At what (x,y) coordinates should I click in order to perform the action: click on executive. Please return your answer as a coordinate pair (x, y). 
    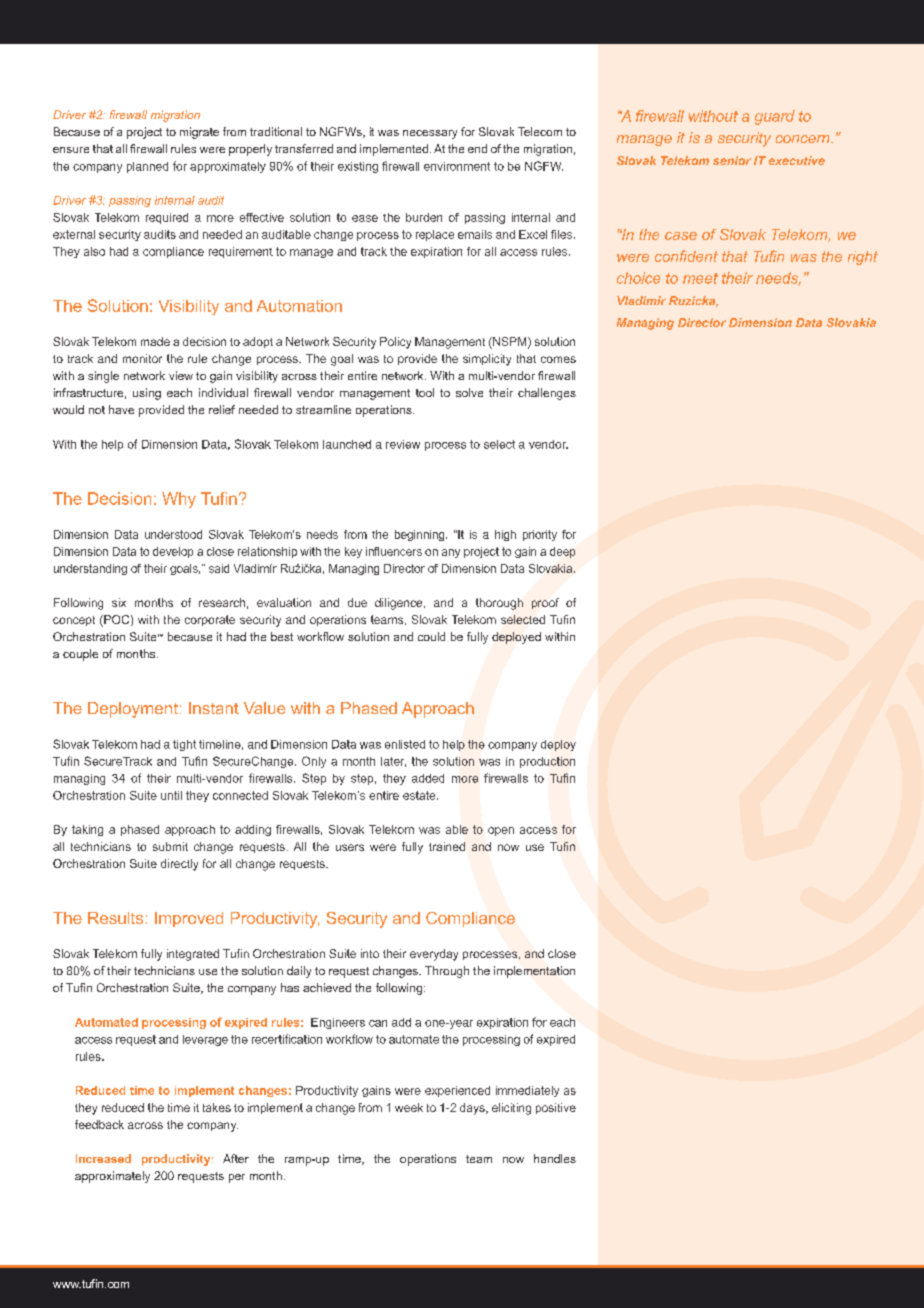
    Looking at the image, I should click on (797, 160).
